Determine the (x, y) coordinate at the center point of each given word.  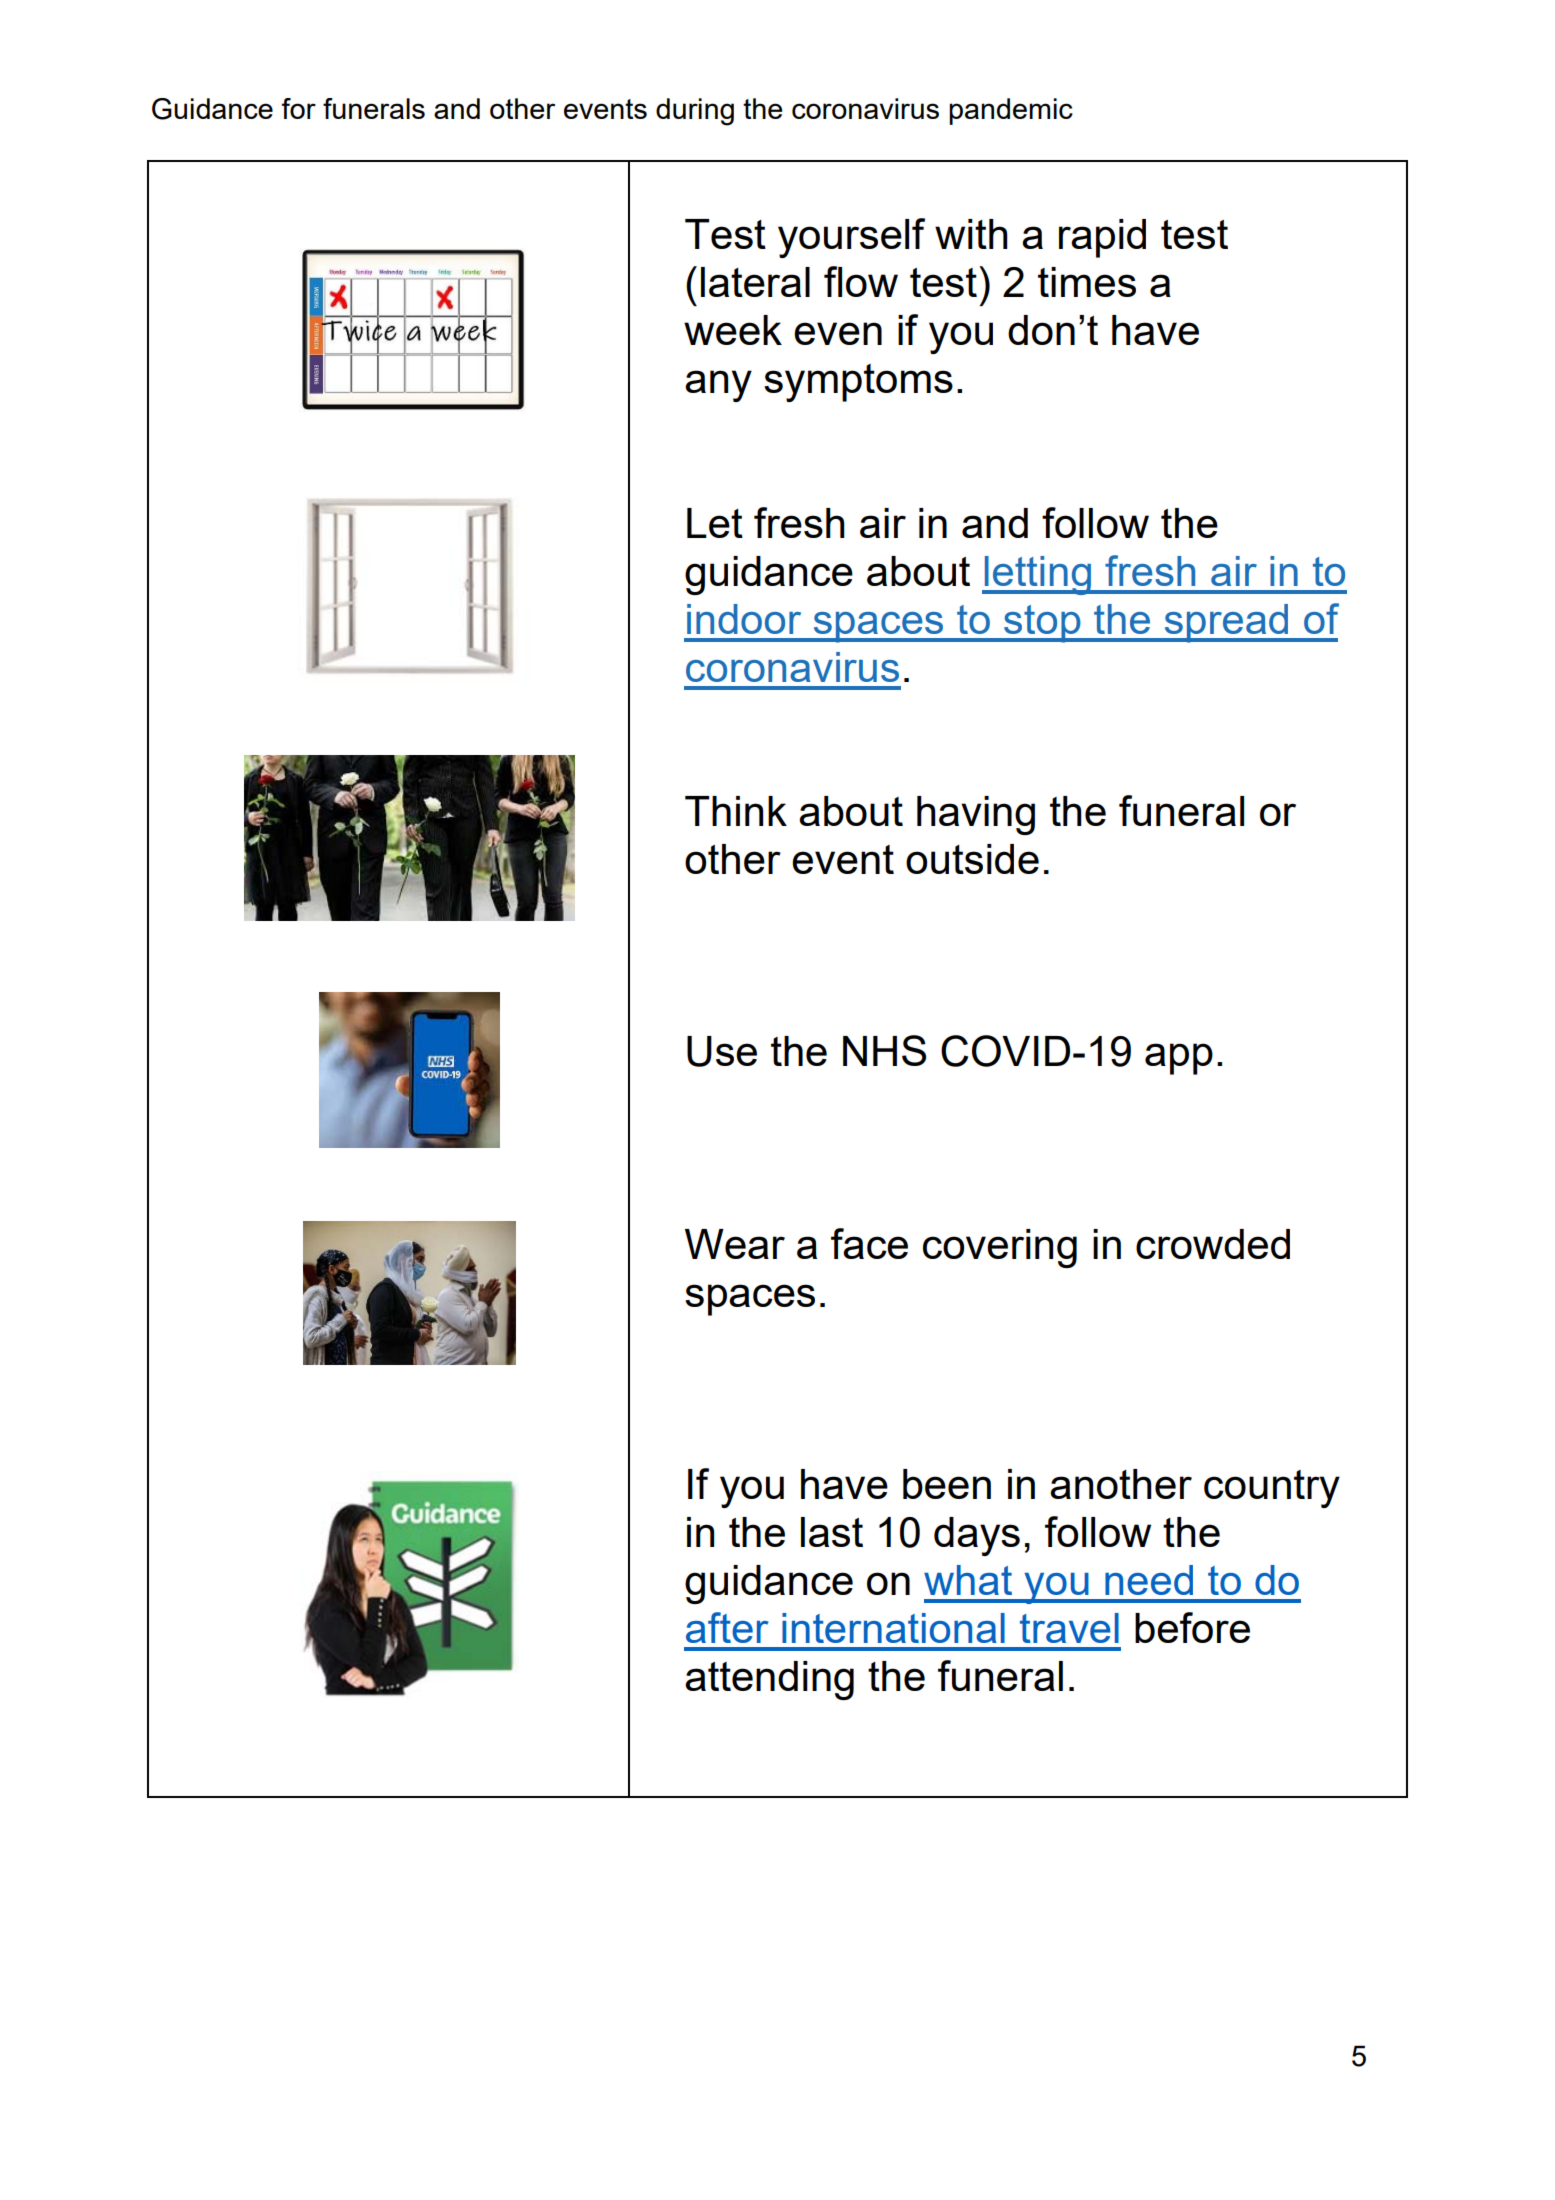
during (695, 112)
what (968, 1580)
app (1179, 1059)
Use (722, 1051)
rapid (1102, 238)
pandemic (1011, 111)
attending (769, 1680)
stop (1042, 624)
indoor (744, 619)
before (1192, 1627)
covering (1000, 1248)
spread (1226, 623)
